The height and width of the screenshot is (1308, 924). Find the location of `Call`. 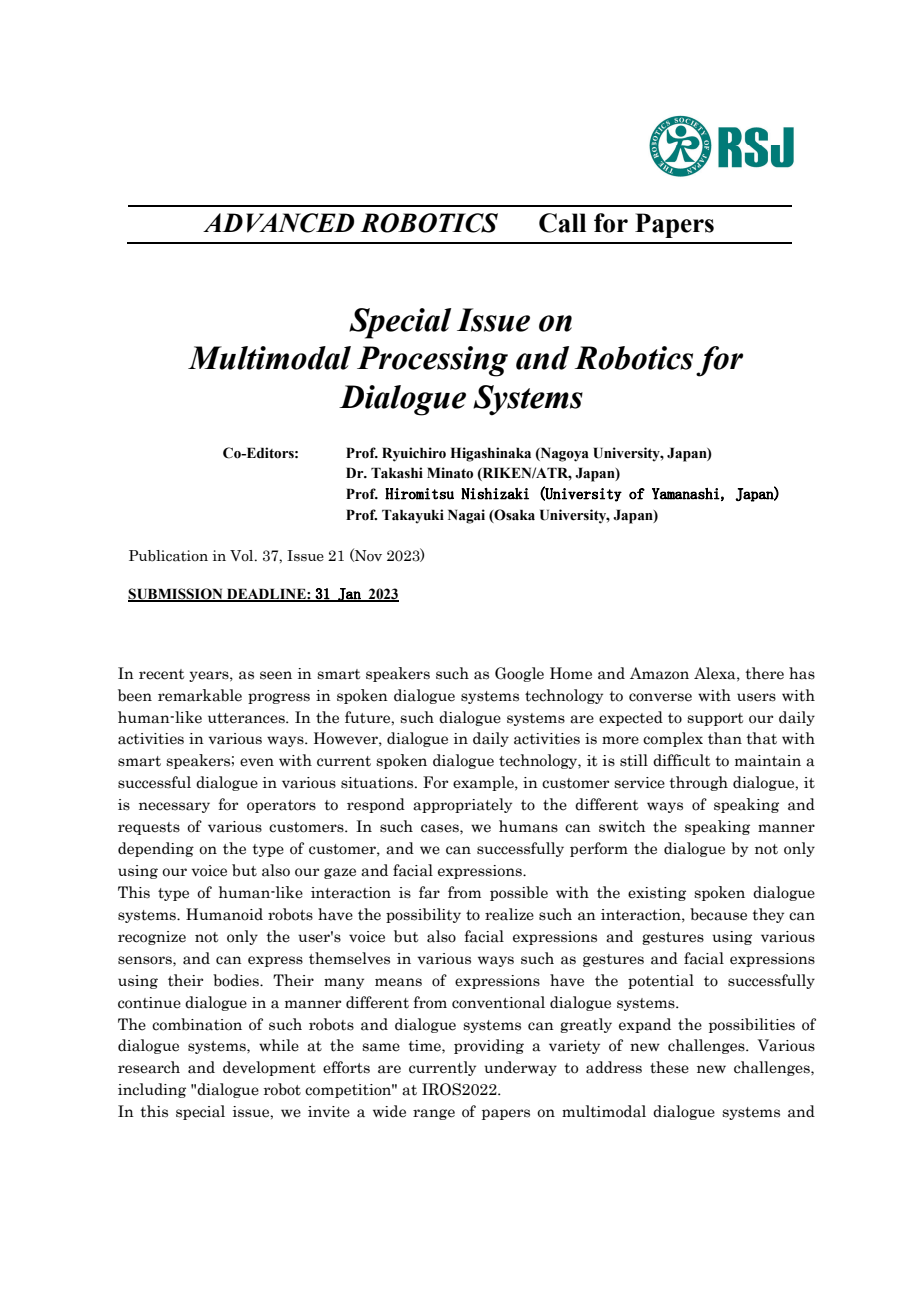

Call is located at coordinates (562, 223).
